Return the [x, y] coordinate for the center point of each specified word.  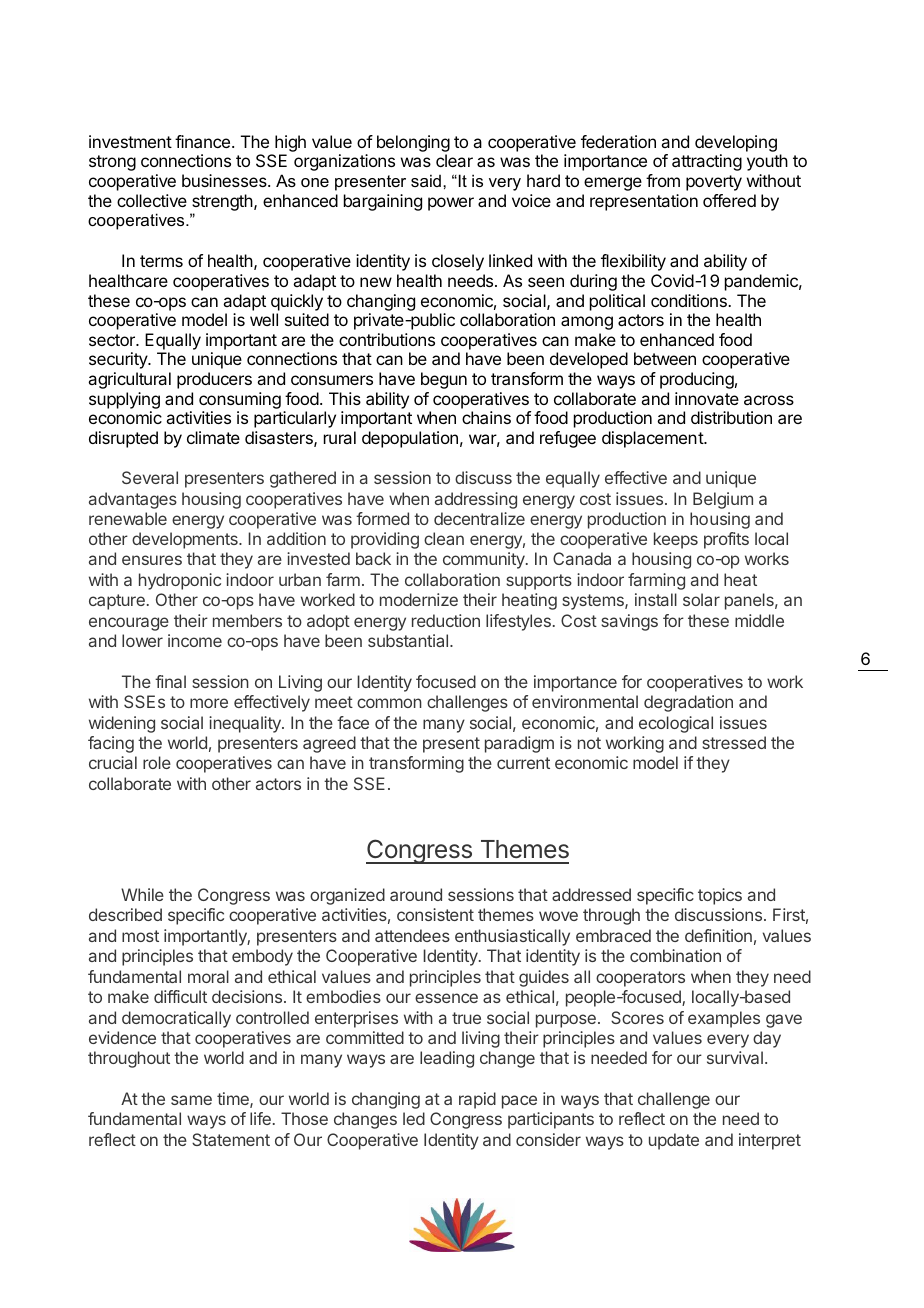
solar [701, 599]
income [195, 640]
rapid [477, 1100]
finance [204, 141]
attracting [707, 162]
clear [454, 160]
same [191, 1100]
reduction [446, 620]
